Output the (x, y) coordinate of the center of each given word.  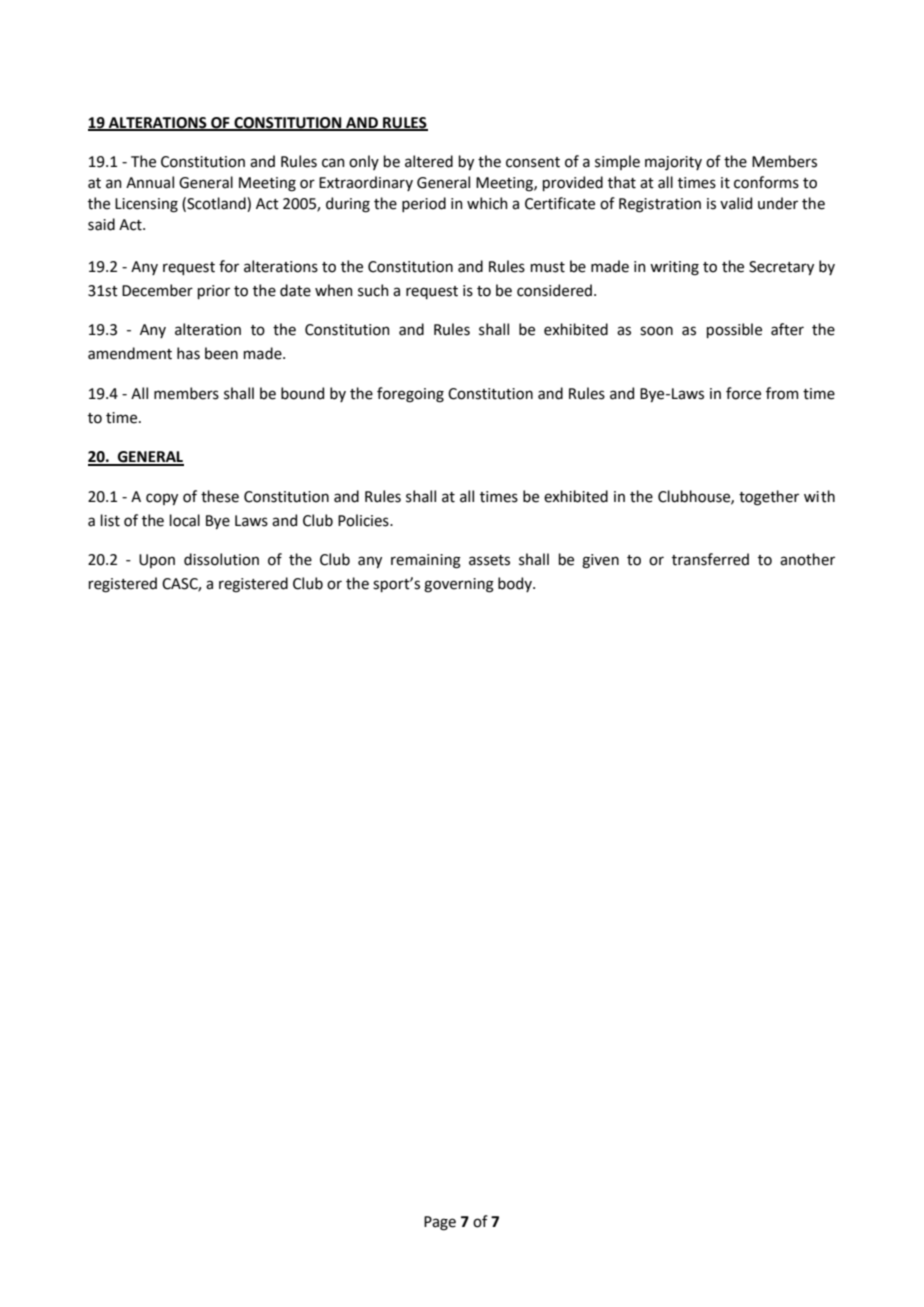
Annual (150, 182)
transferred (710, 559)
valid (736, 203)
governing (459, 585)
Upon (157, 561)
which (487, 203)
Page (440, 1223)
